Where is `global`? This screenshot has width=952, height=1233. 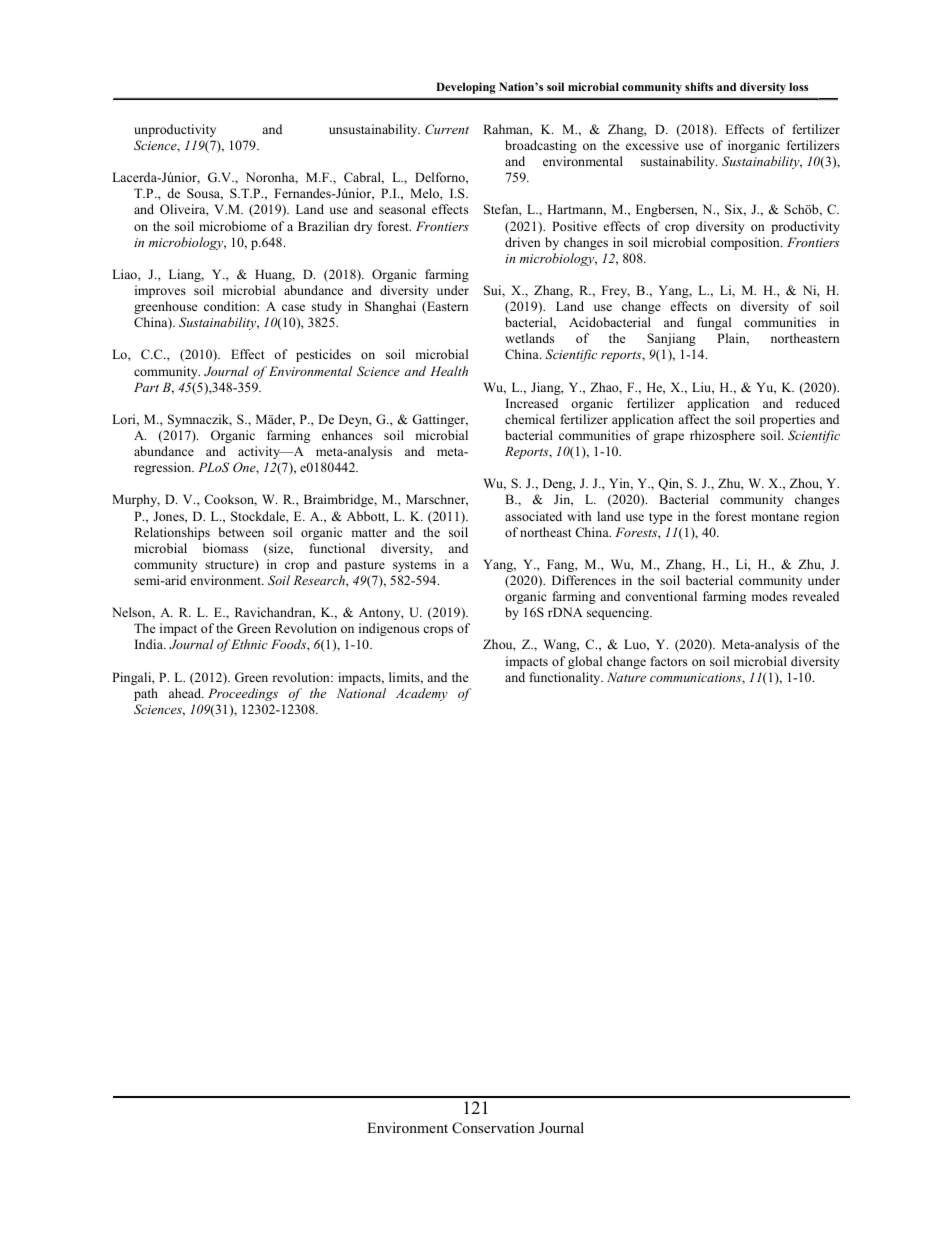 global is located at coordinates (585, 662).
